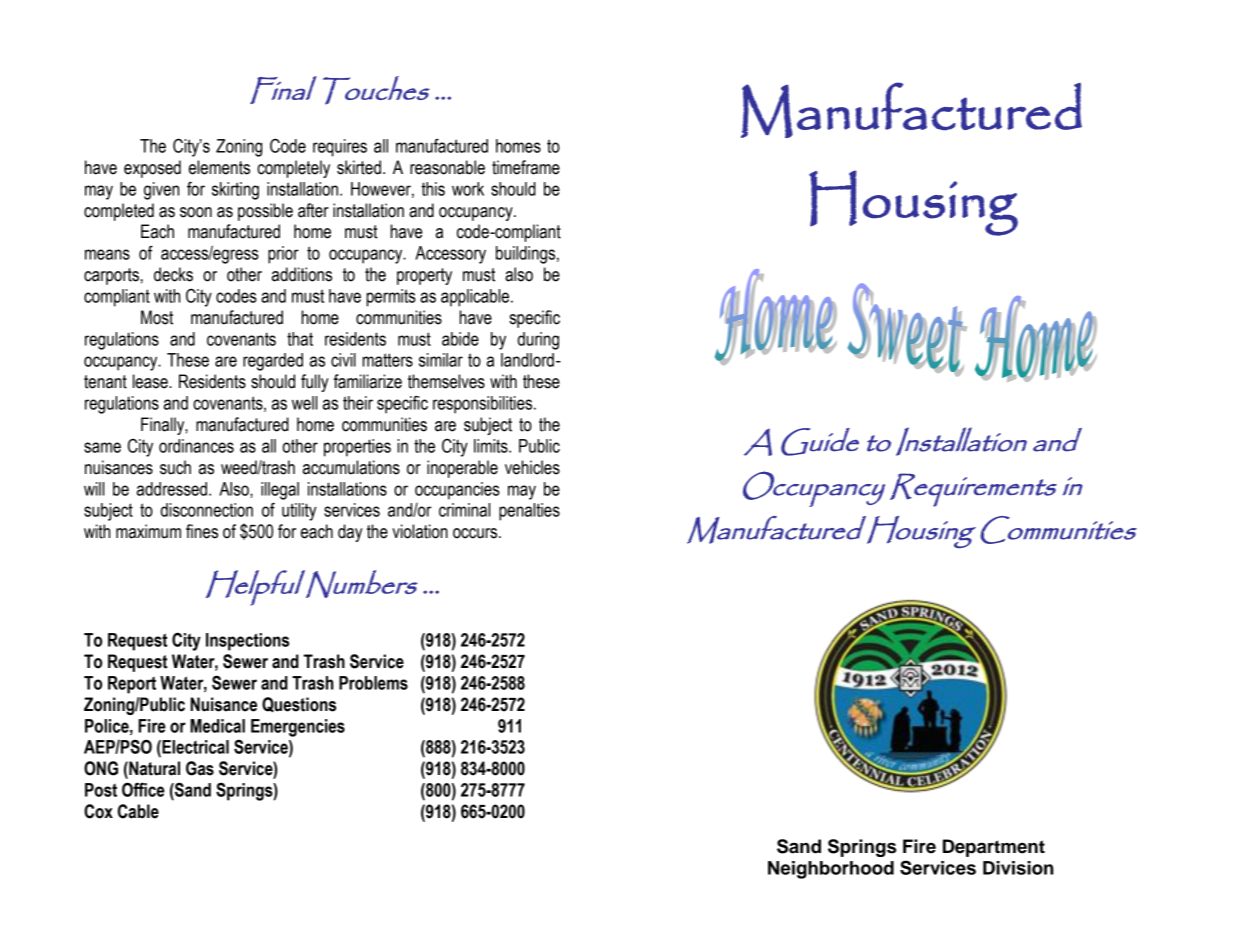 The image size is (1233, 952). Describe the element at coordinates (98, 811) in the screenshot. I see `Cox` at that location.
